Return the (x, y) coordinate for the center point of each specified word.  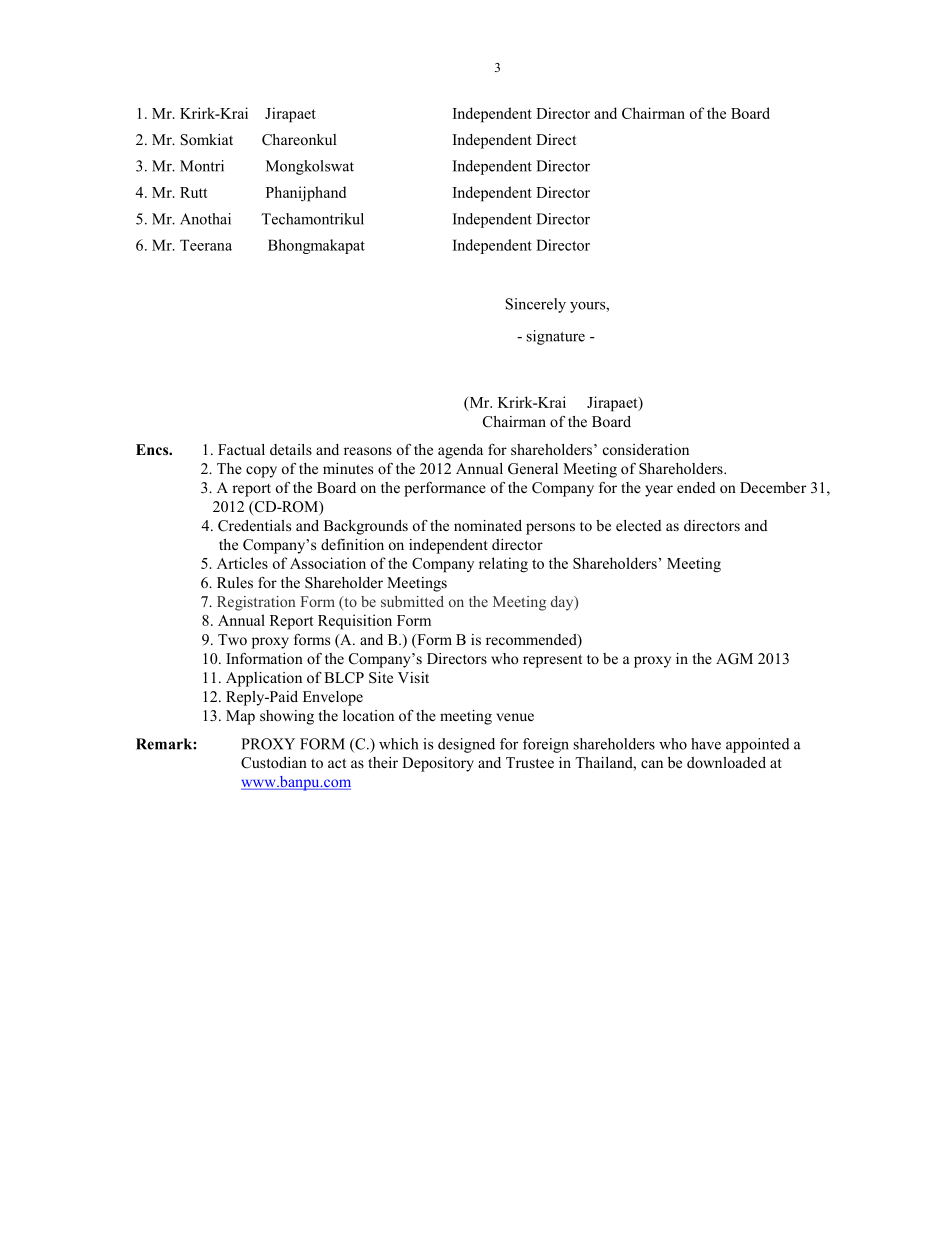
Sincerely (536, 305)
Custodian (274, 763)
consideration (646, 449)
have (706, 744)
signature (556, 337)
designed (466, 745)
